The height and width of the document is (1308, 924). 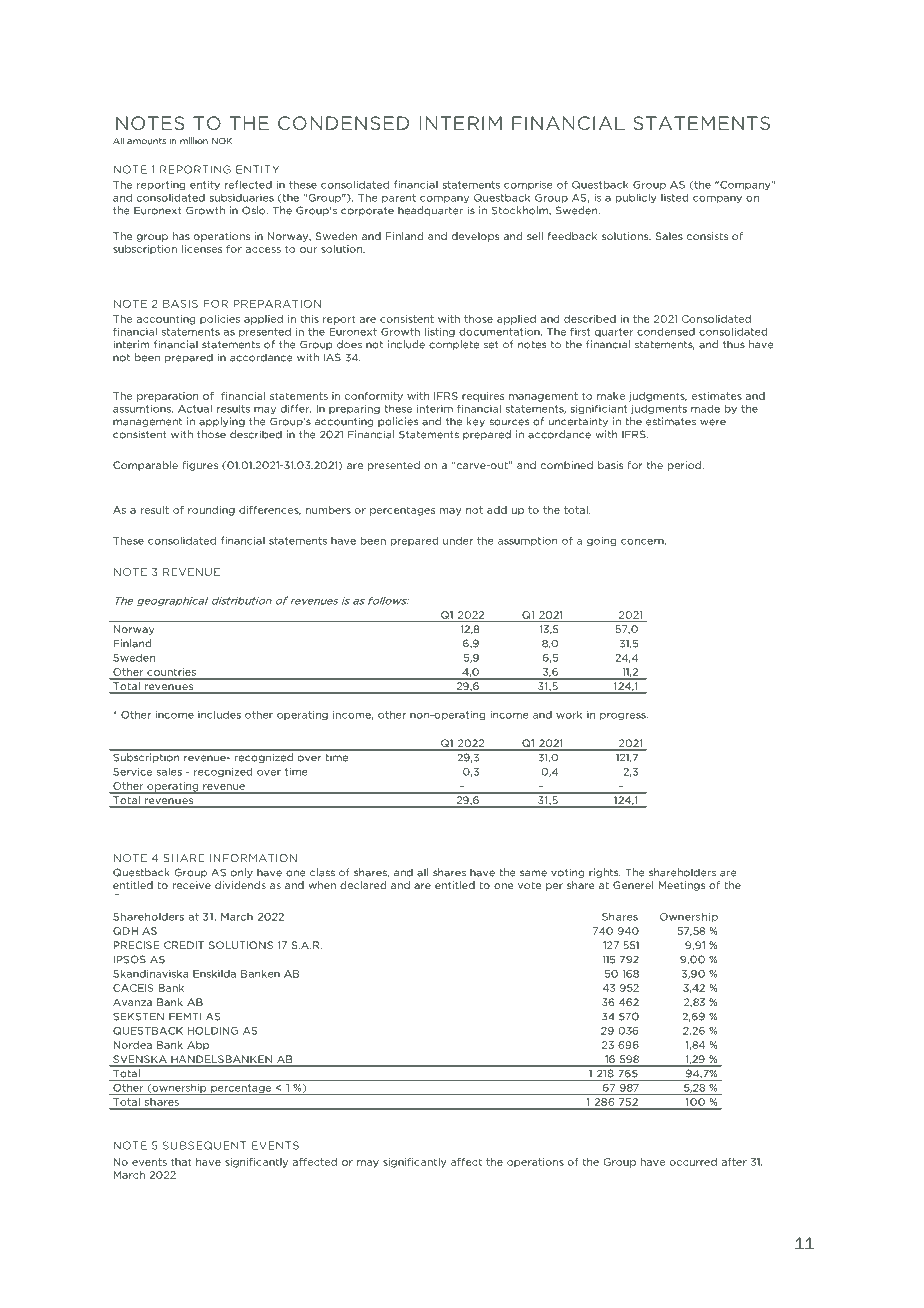 I want to click on parent, so click(x=399, y=198).
